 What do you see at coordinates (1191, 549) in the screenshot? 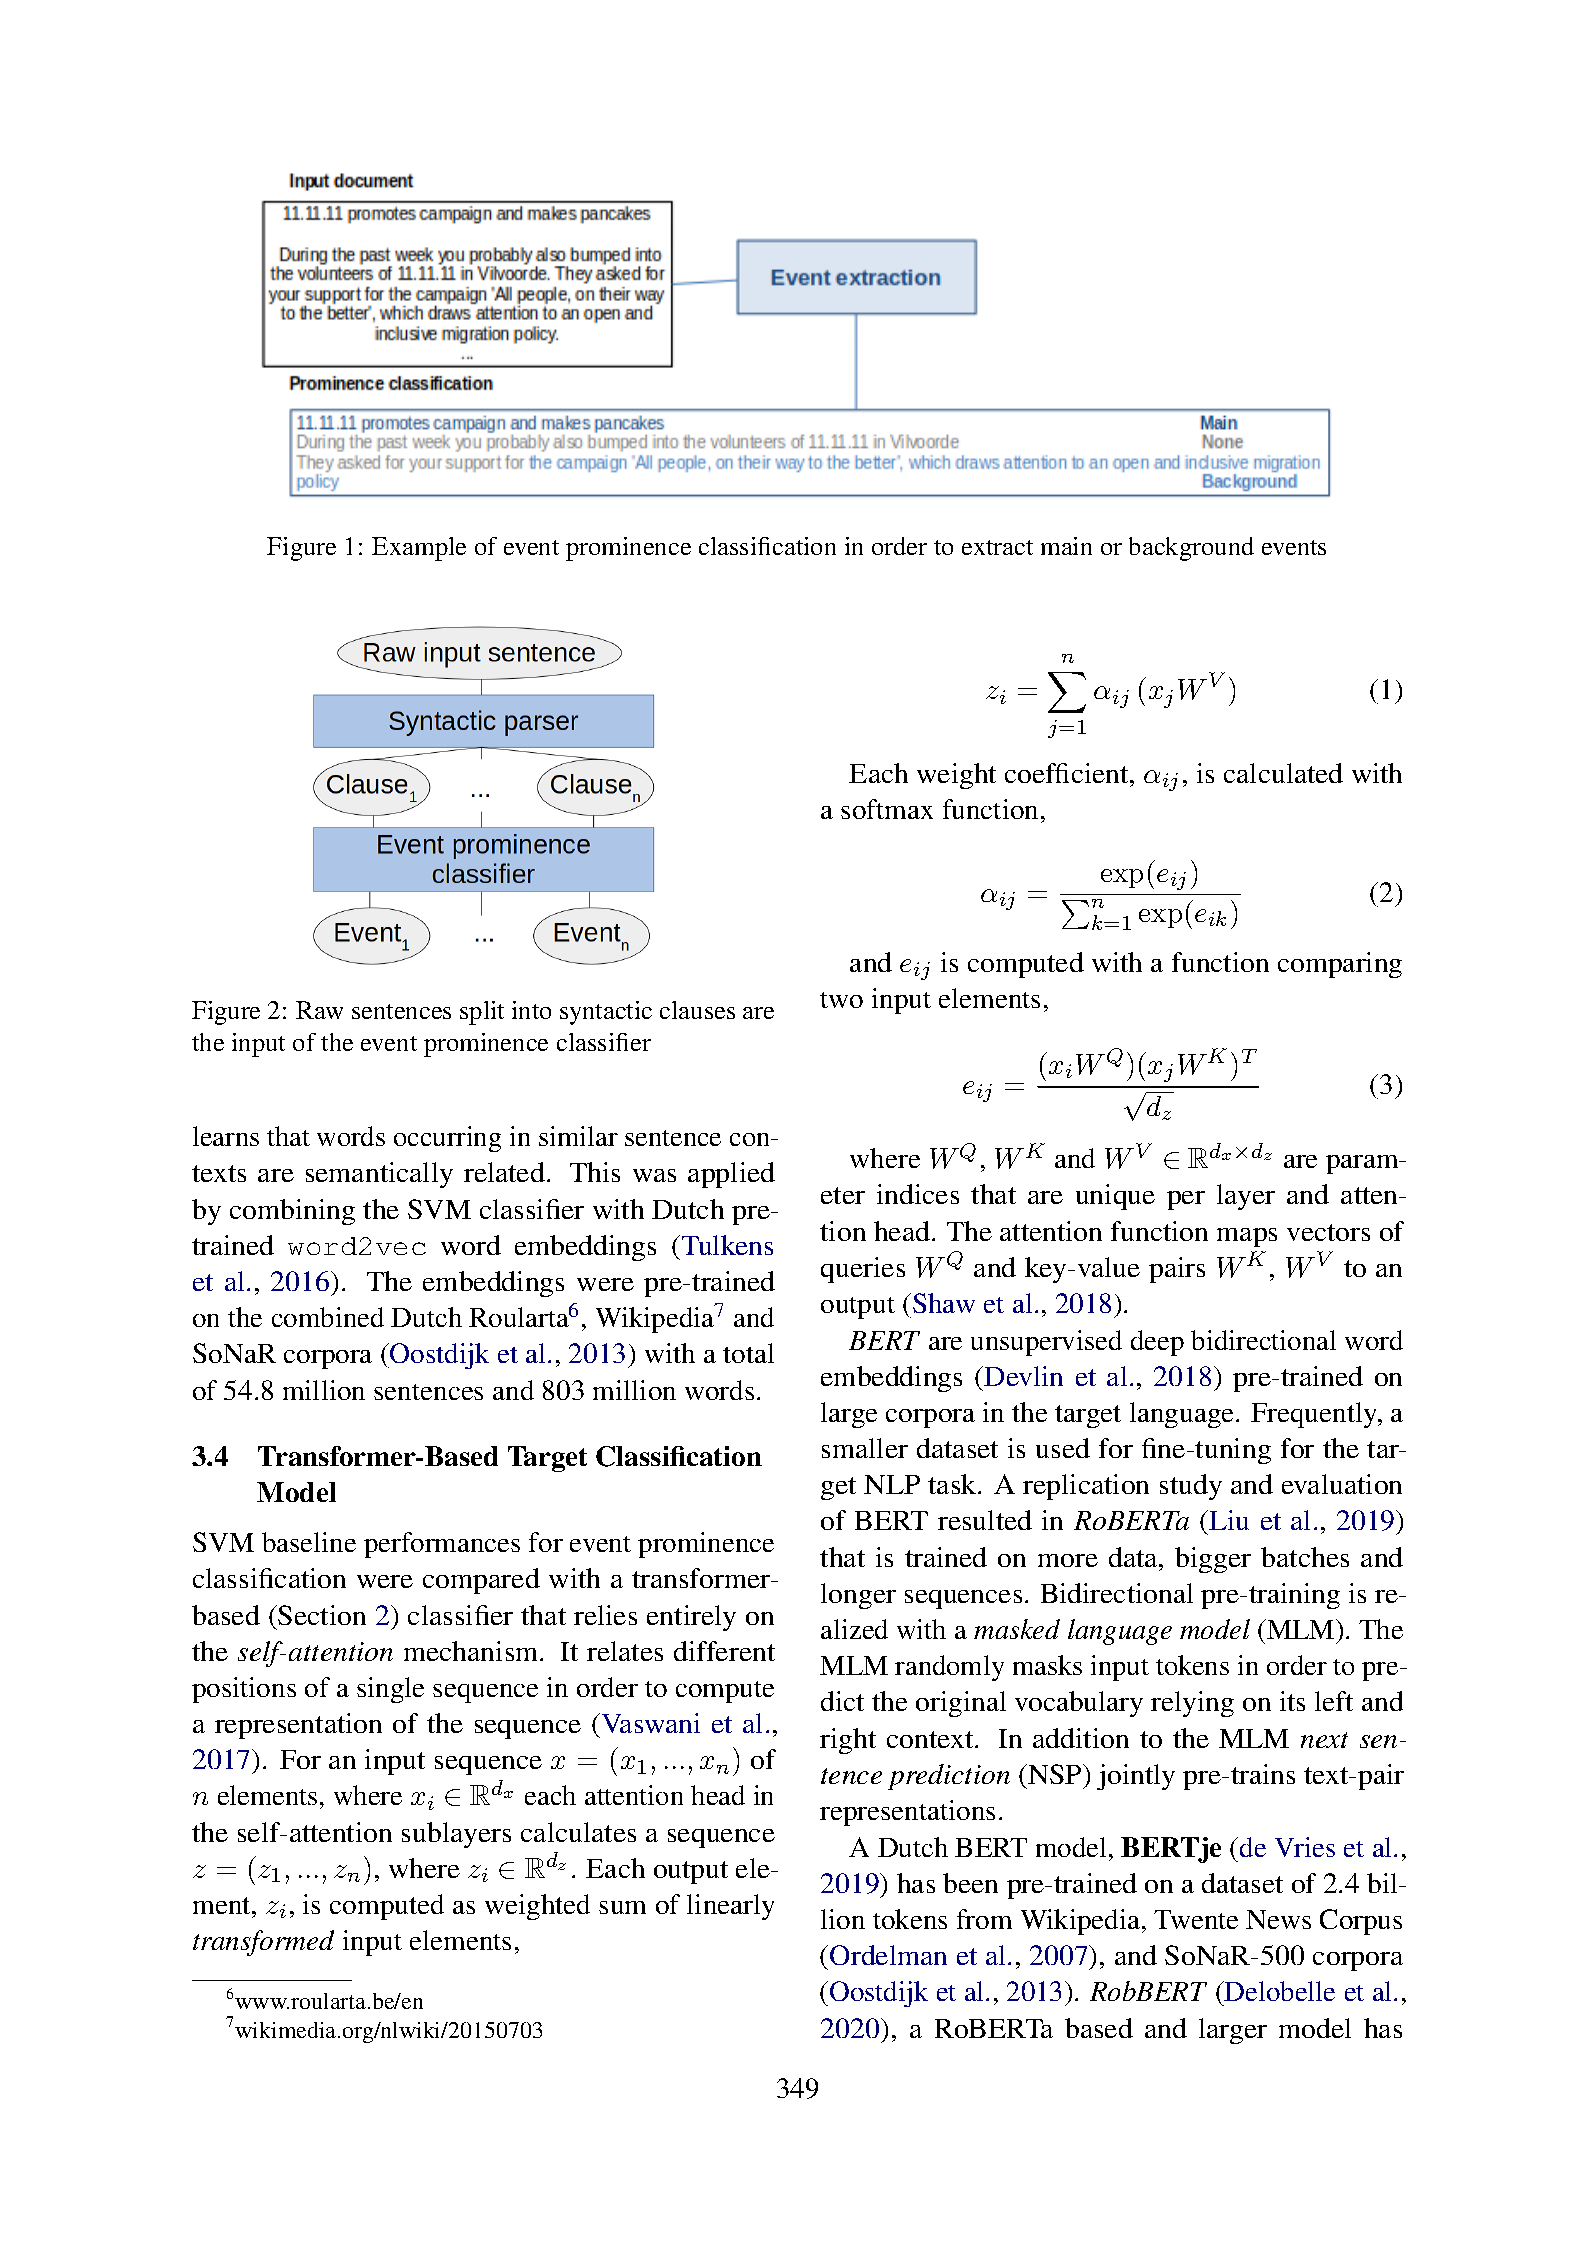
I see `background` at bounding box center [1191, 549].
